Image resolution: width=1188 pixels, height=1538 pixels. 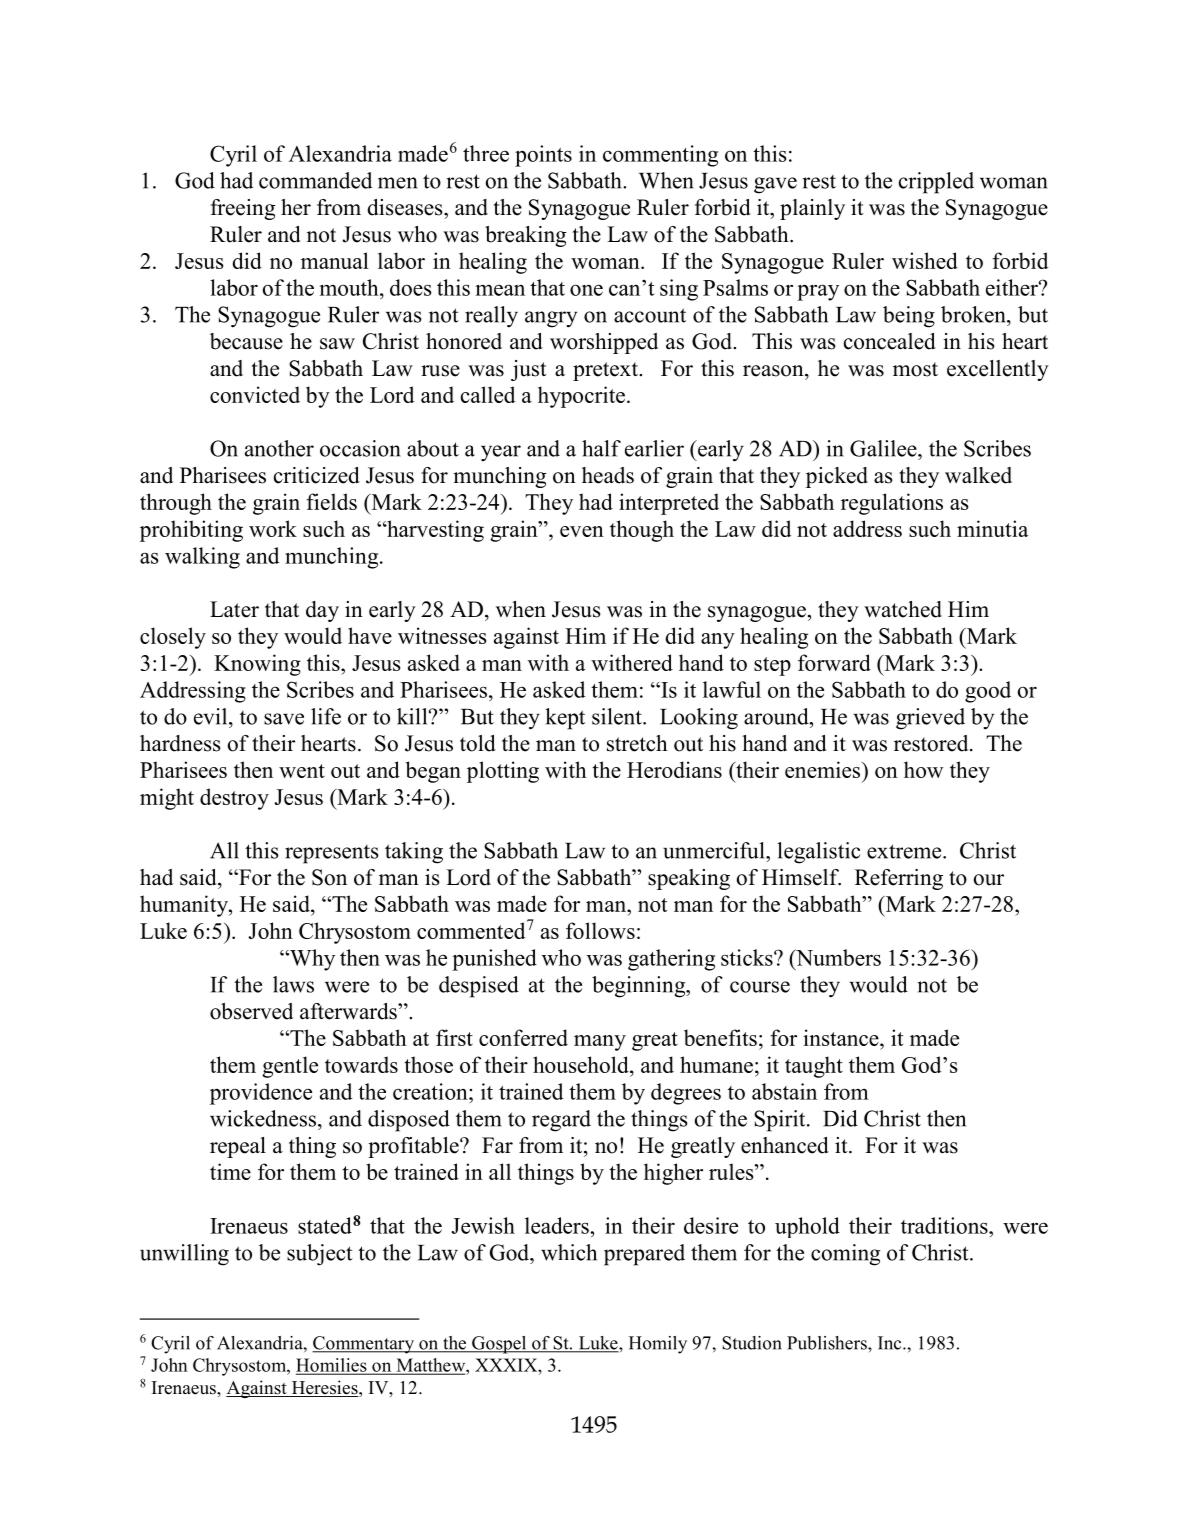 I want to click on save, so click(x=284, y=719).
